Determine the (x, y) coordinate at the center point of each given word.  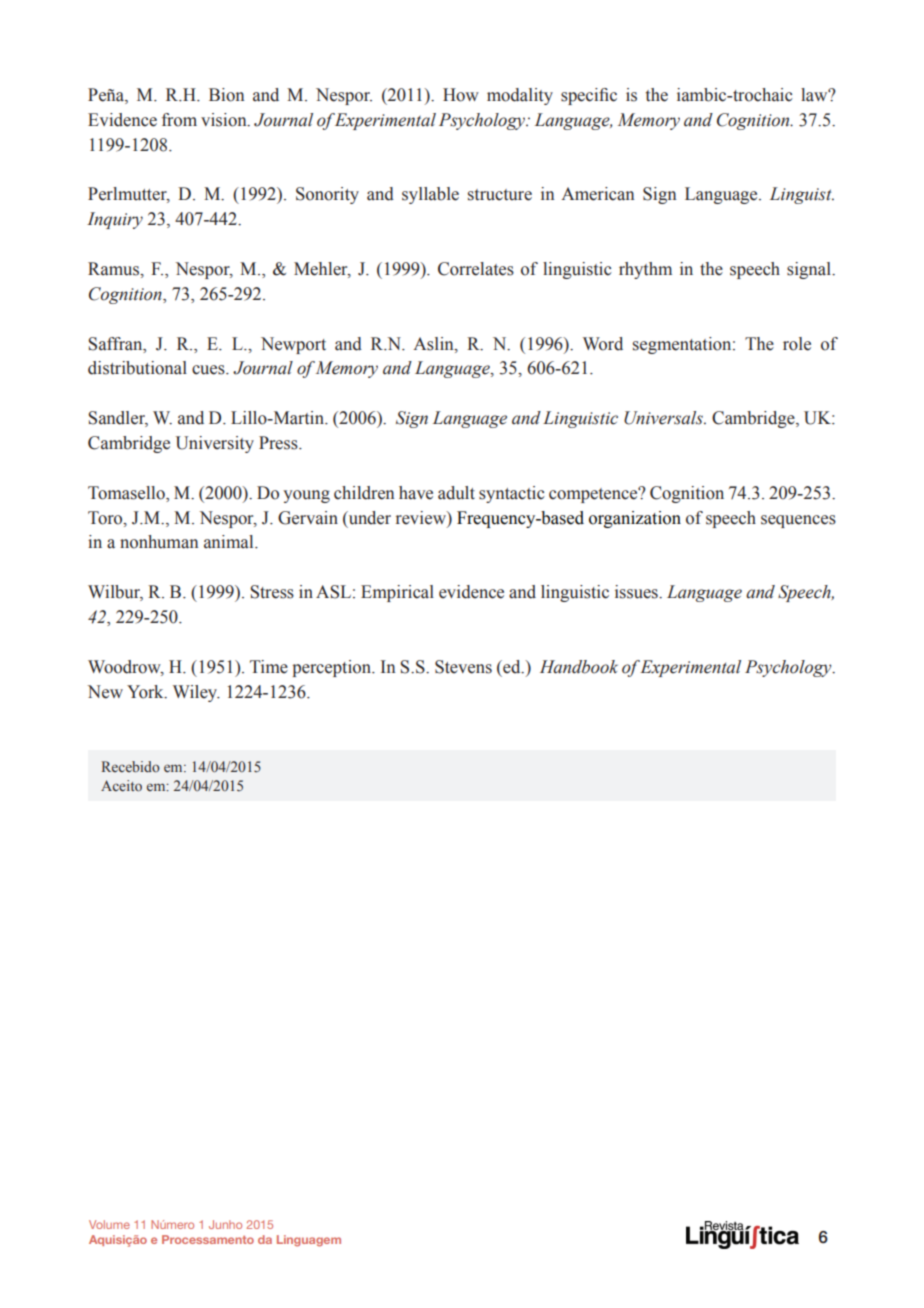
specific (589, 96)
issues (637, 592)
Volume (109, 1224)
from (179, 120)
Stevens (463, 667)
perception (333, 668)
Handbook (579, 667)
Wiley (196, 693)
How (461, 95)
